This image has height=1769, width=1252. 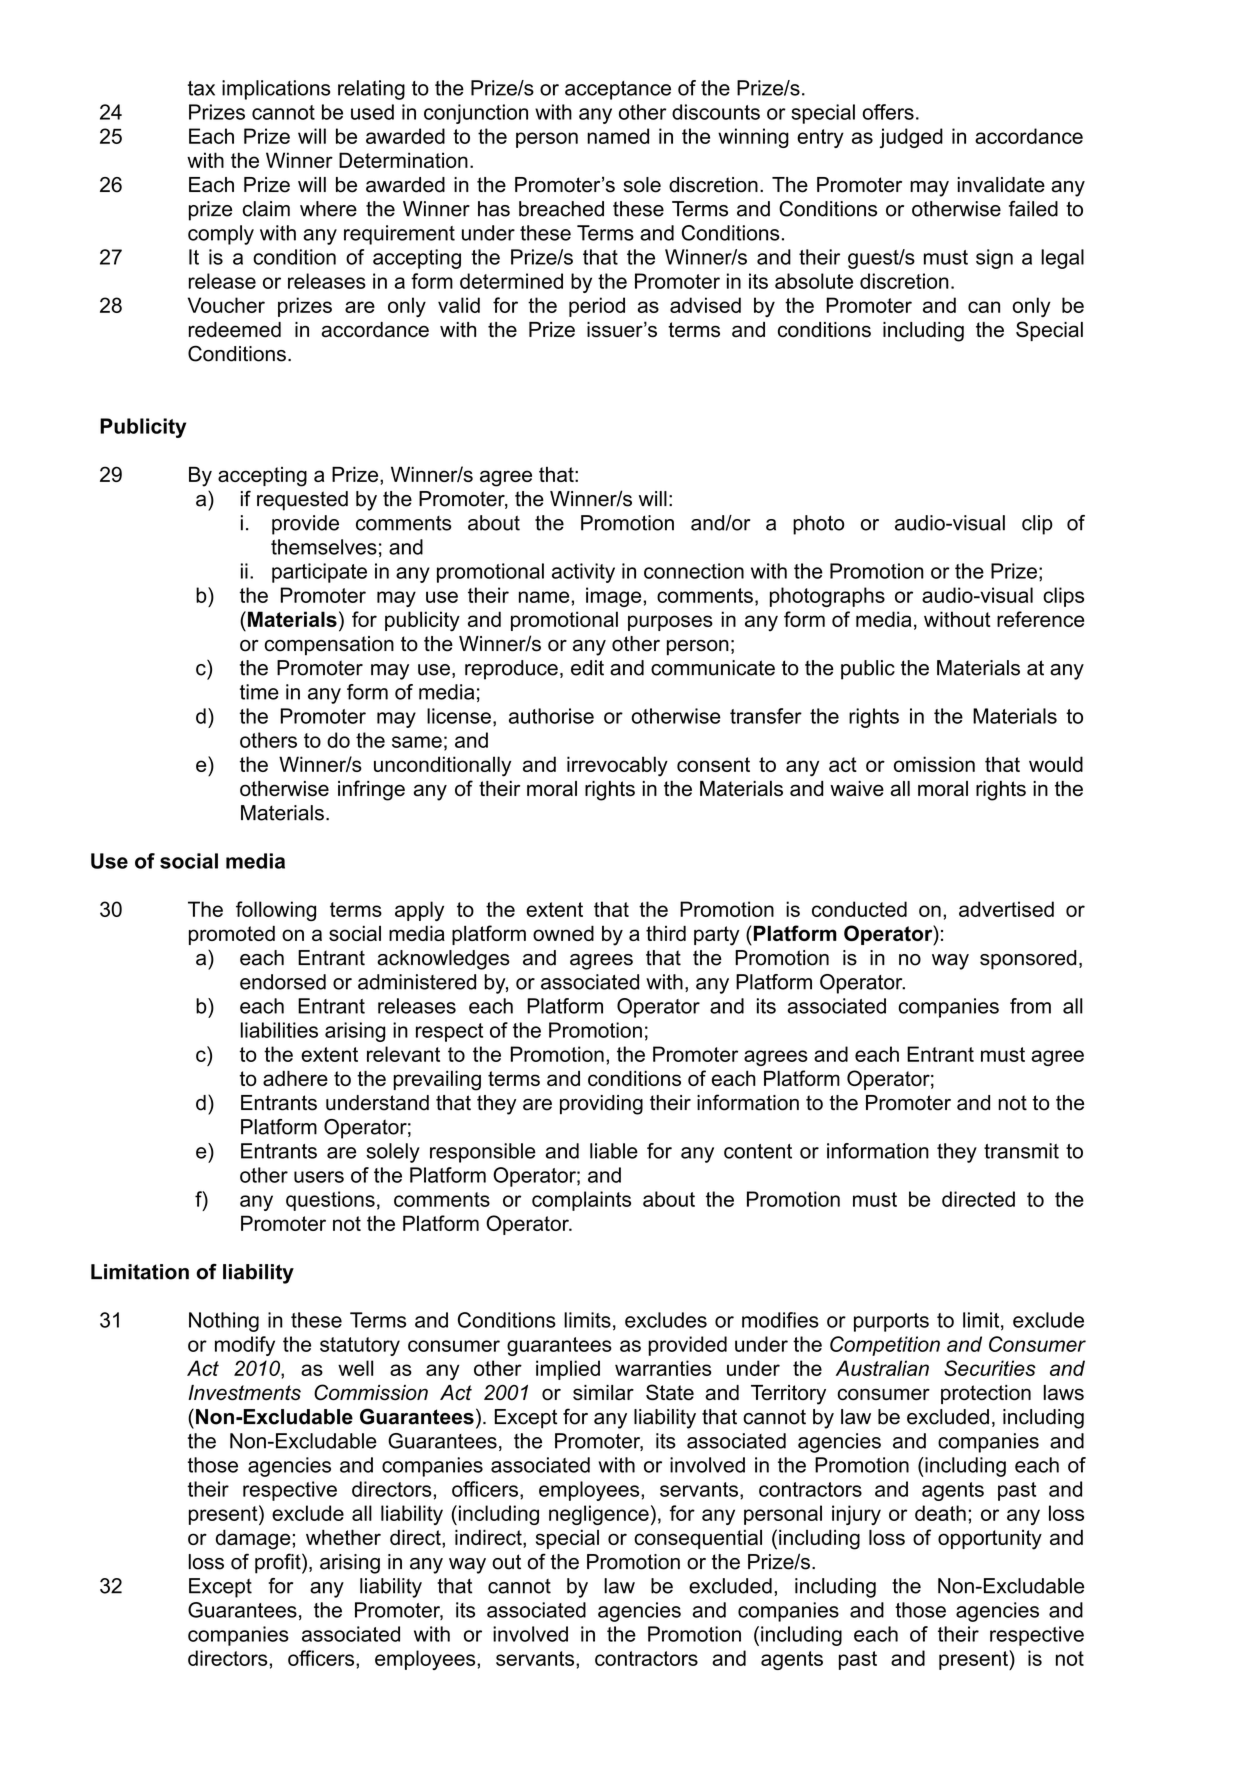 I want to click on reference, so click(x=1040, y=619).
